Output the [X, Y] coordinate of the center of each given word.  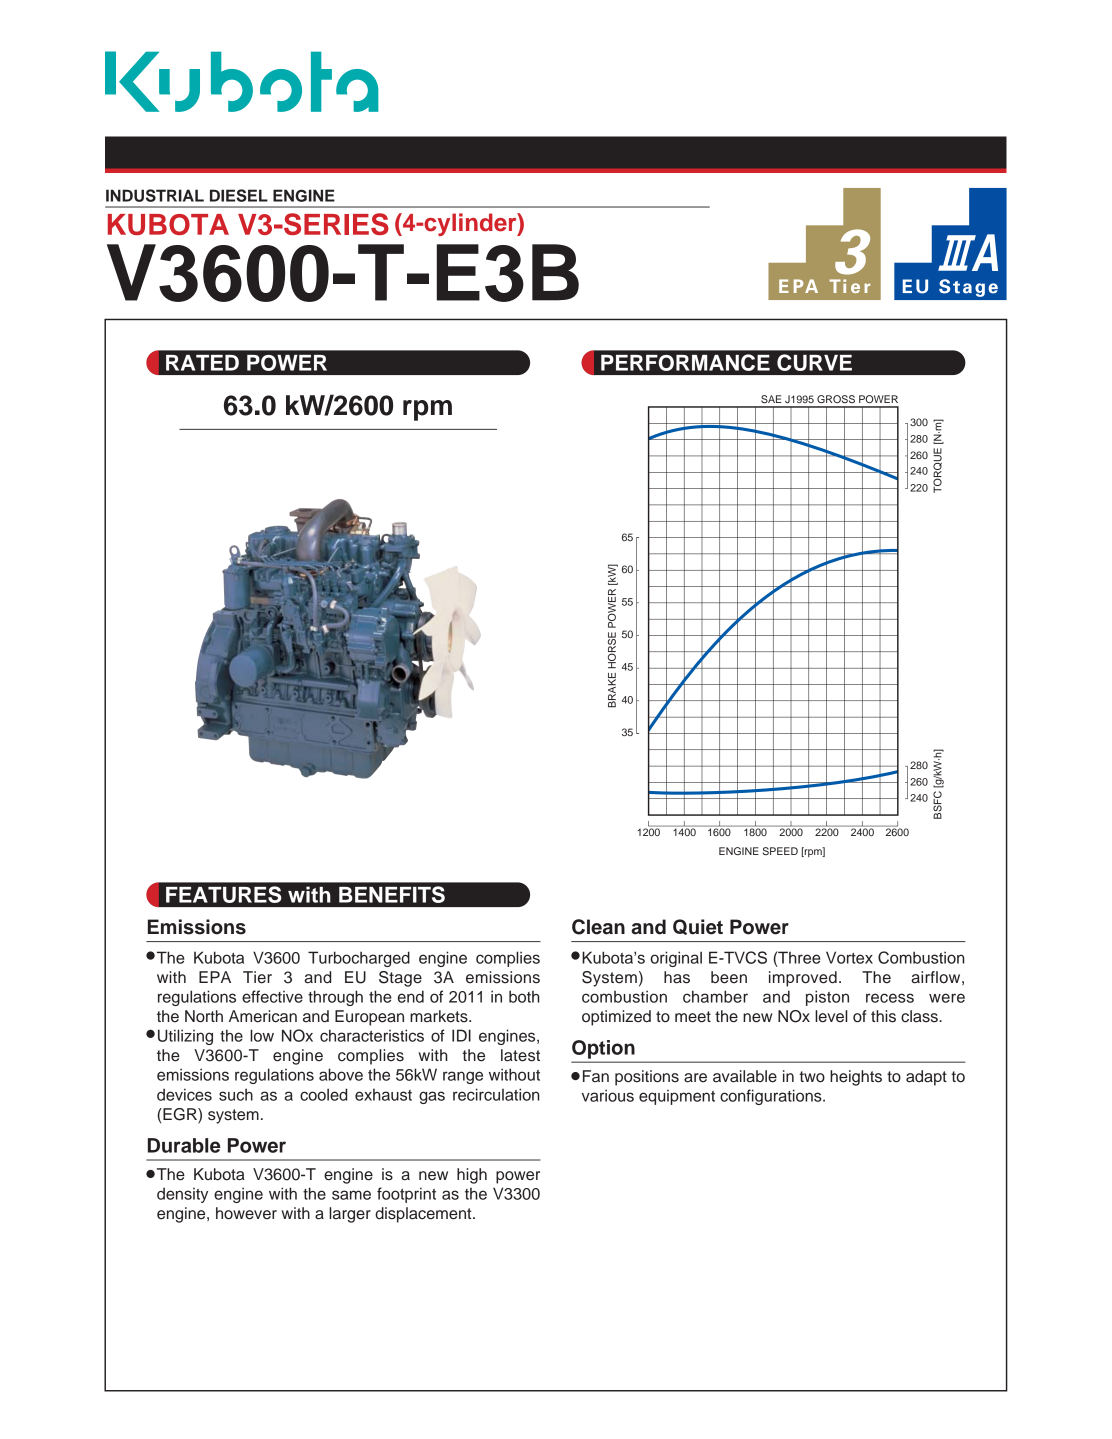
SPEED [780, 851]
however [246, 1213]
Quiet [698, 927]
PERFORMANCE [685, 362]
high [472, 1176]
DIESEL [239, 195]
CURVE [814, 362]
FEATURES [223, 894]
